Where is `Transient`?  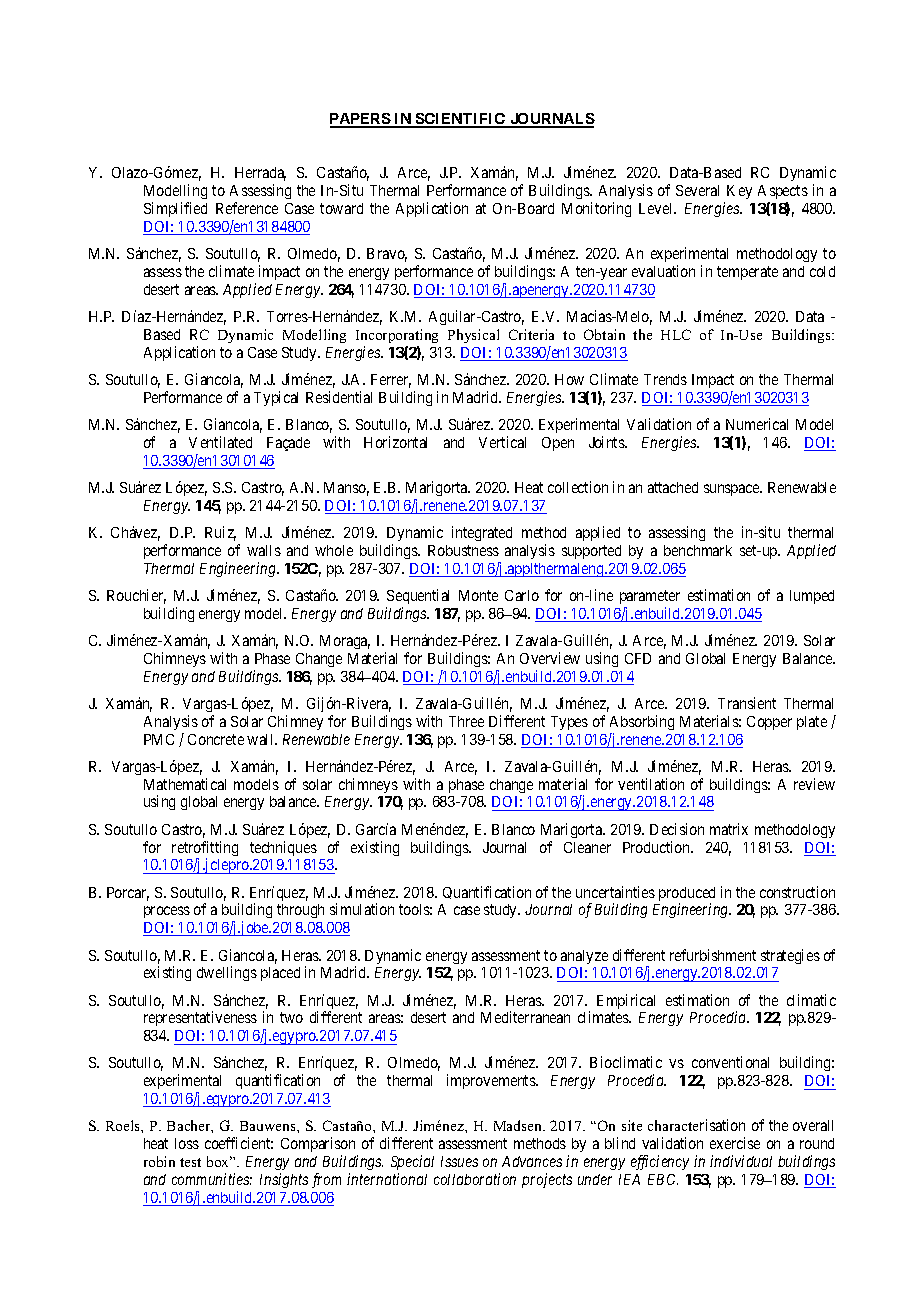 Transient is located at coordinates (747, 703).
